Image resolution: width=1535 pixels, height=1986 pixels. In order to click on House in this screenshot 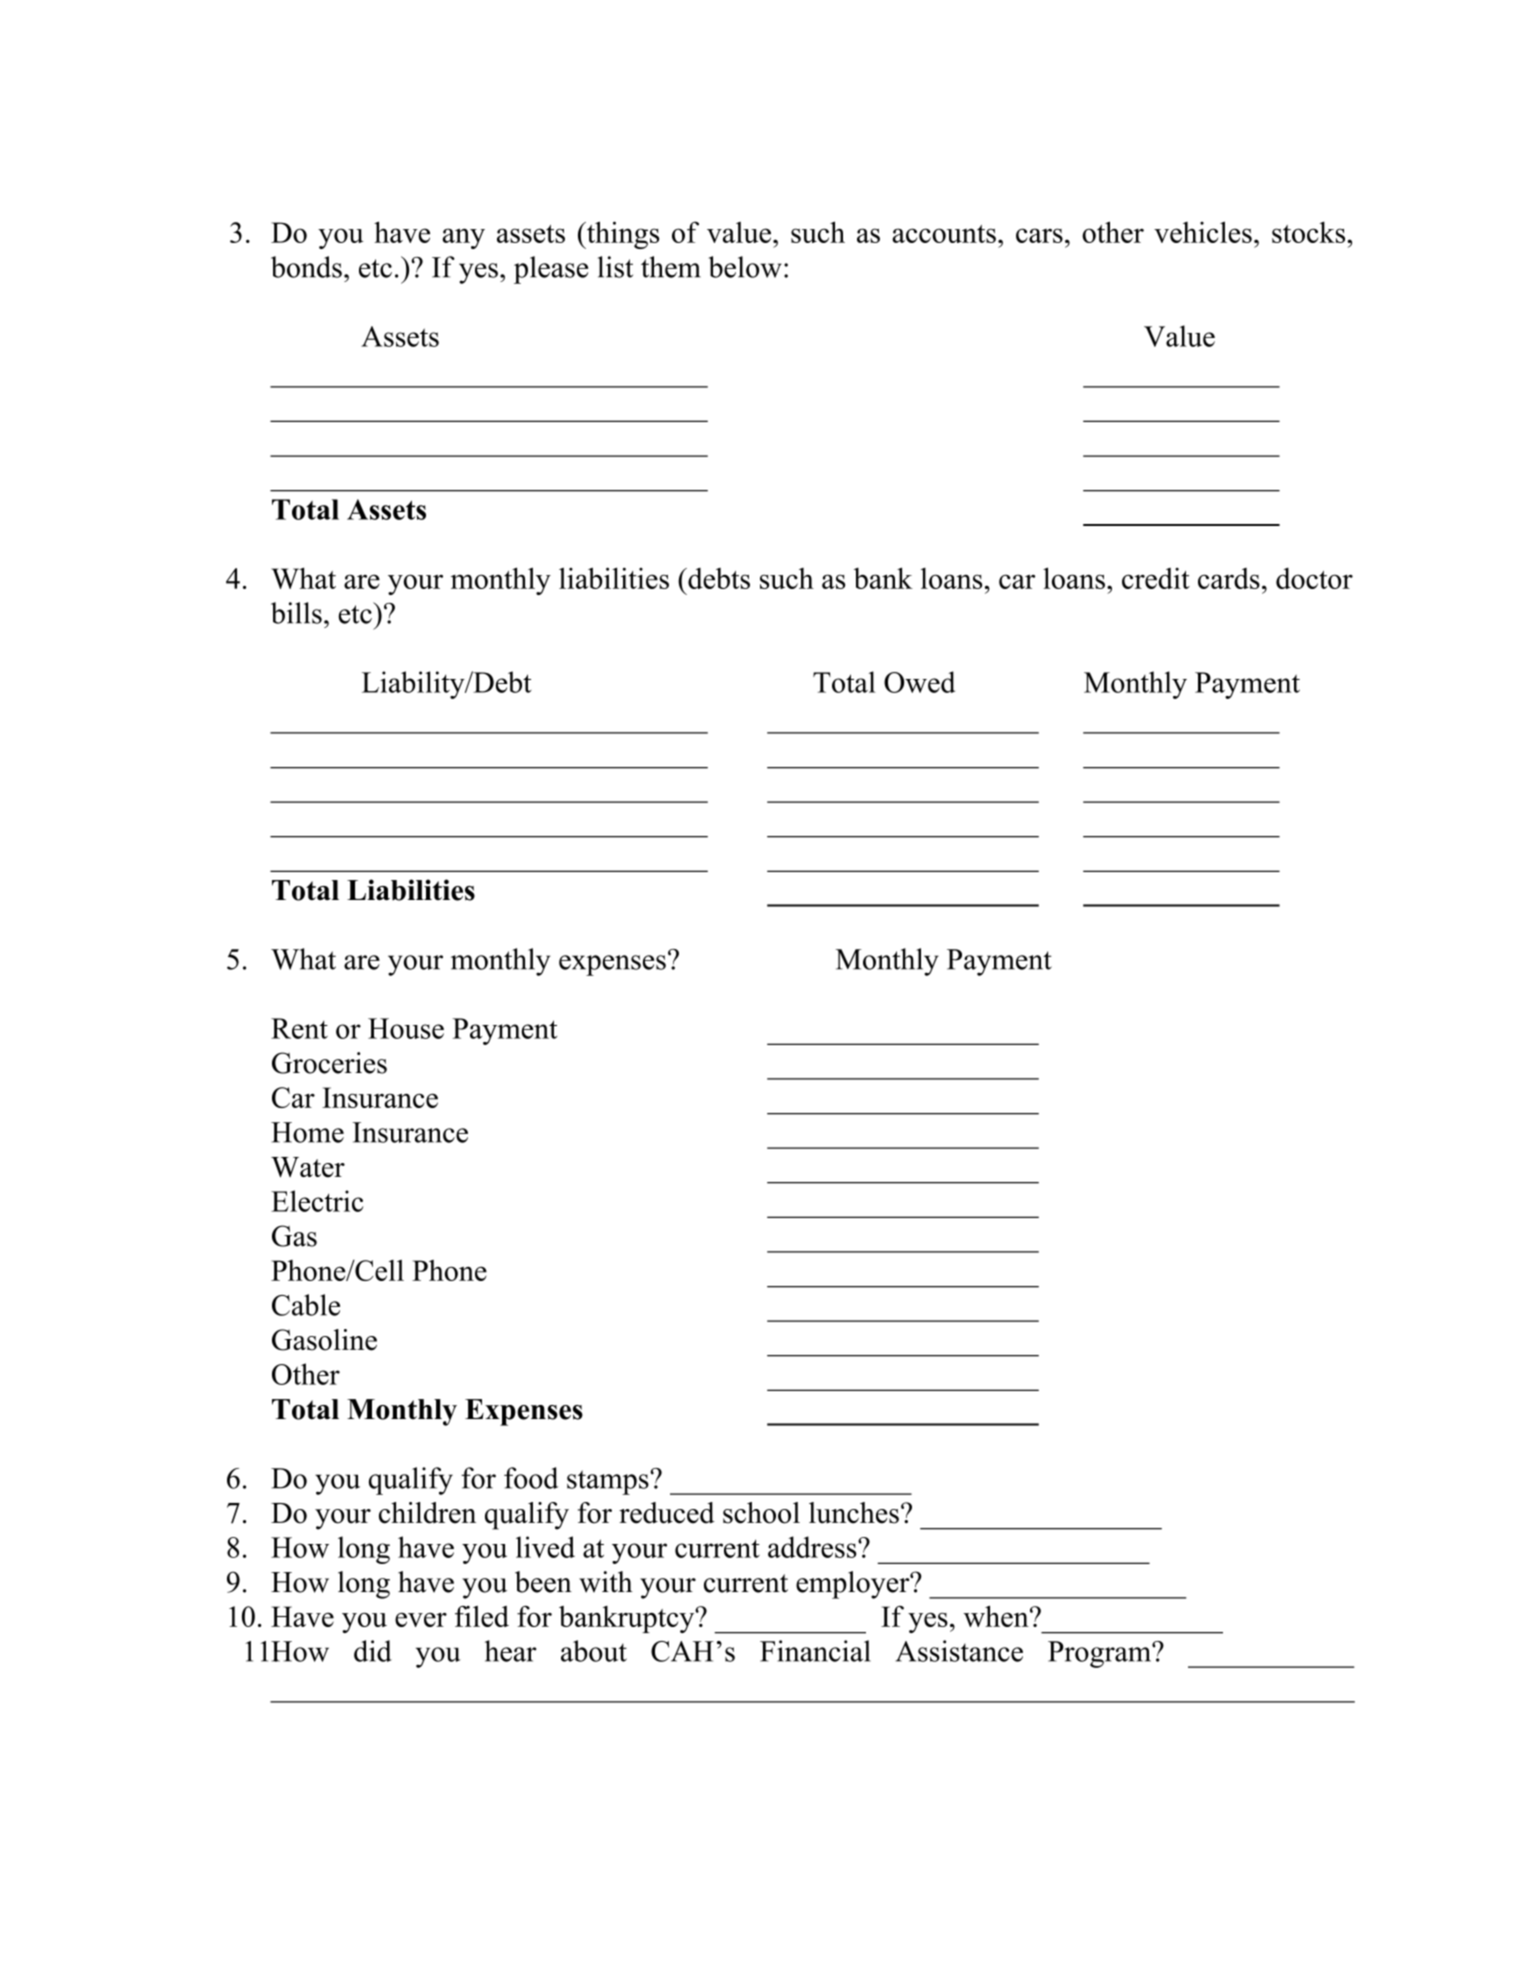, I will do `click(406, 1028)`.
